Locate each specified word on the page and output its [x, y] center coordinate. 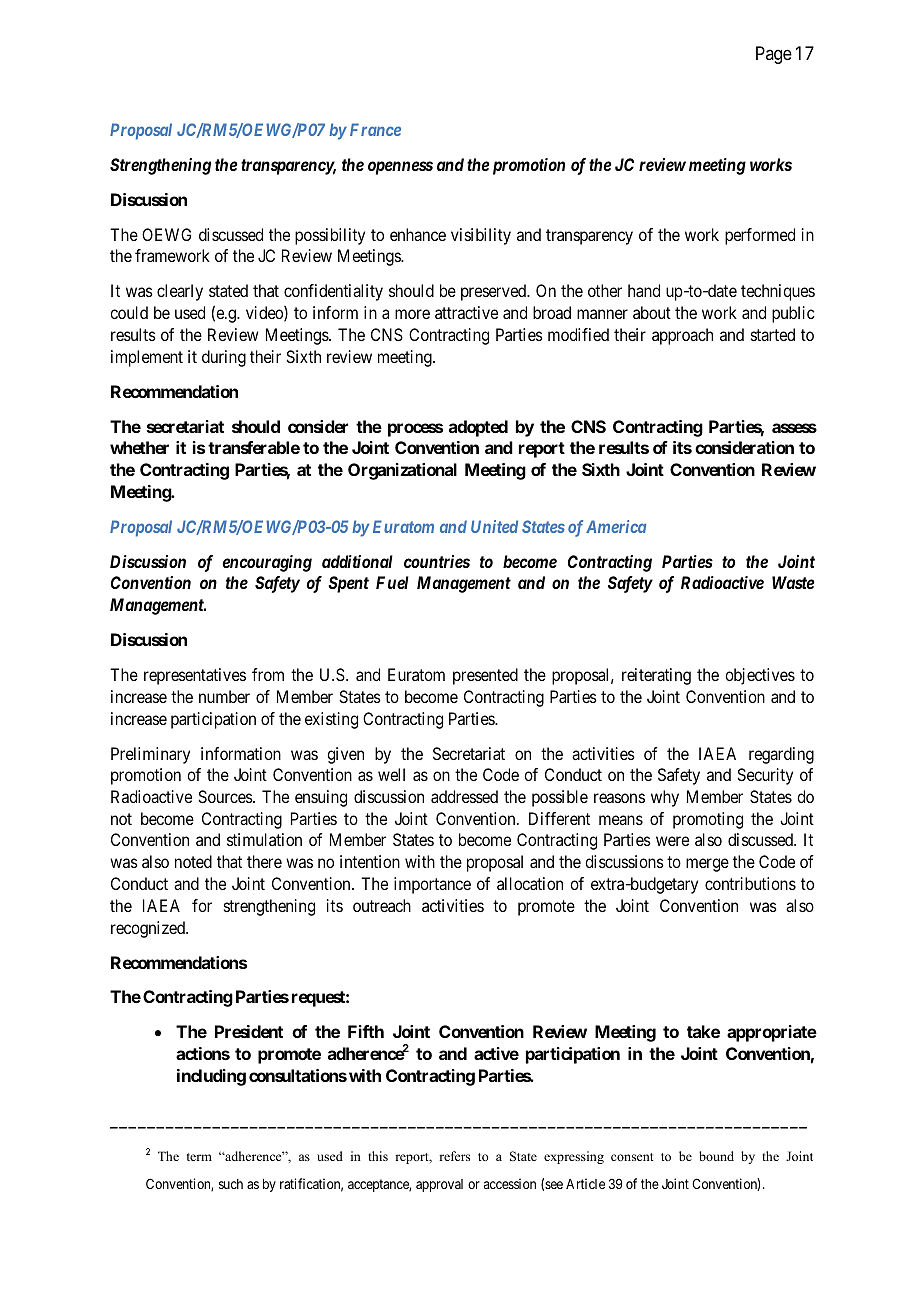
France [375, 129]
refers [454, 1156]
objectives [760, 676]
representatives [195, 676]
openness [400, 168]
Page [774, 55]
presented [485, 676]
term [199, 1157]
